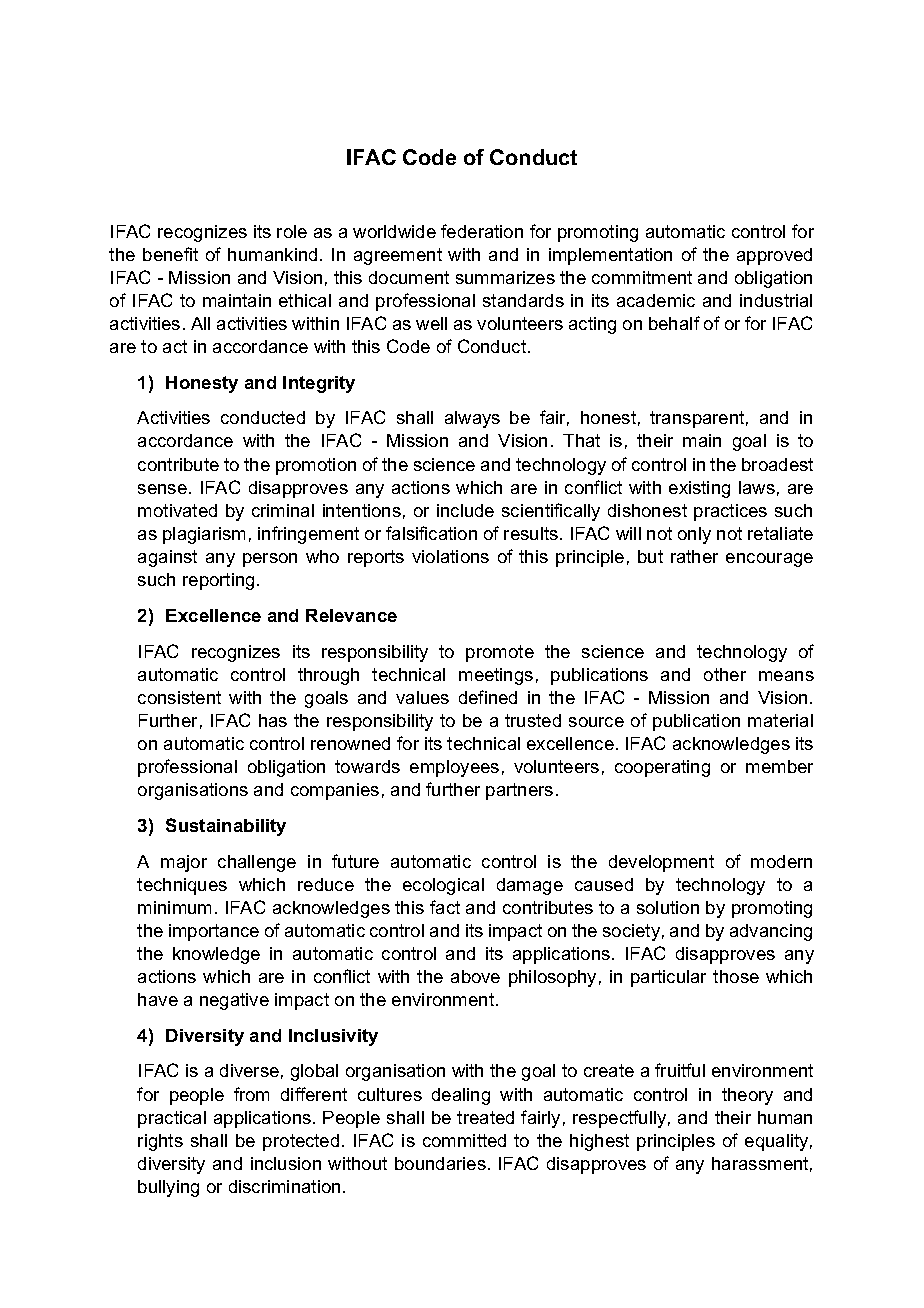  I want to click on federation, so click(482, 231).
